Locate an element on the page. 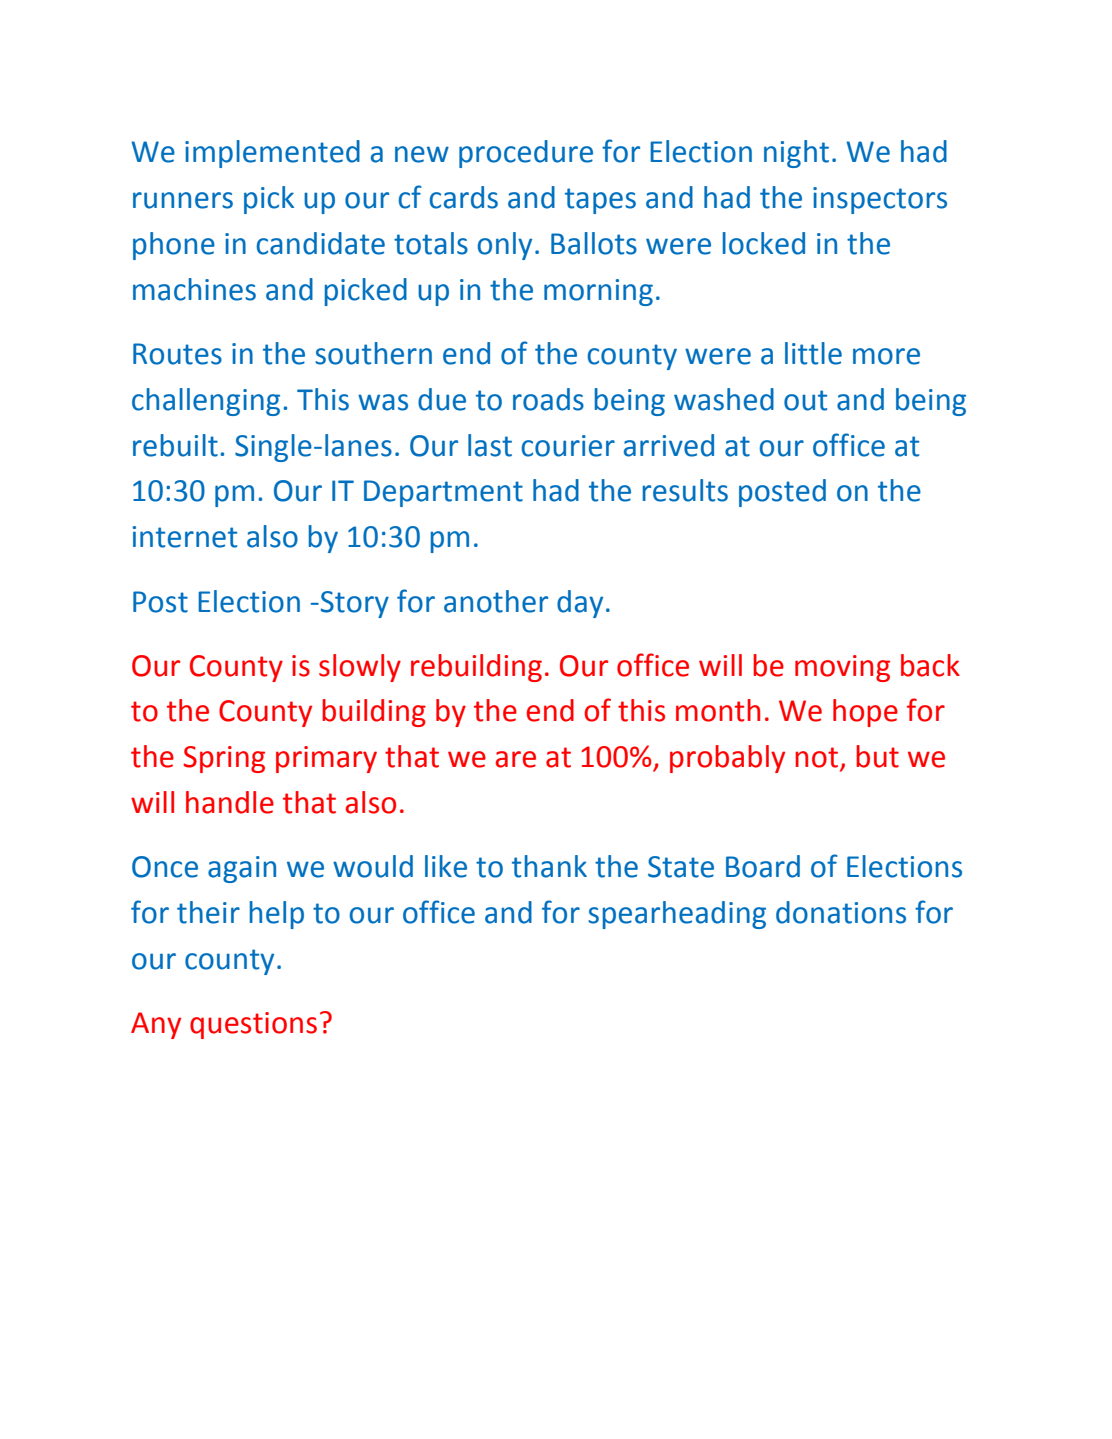 The image size is (1112, 1439). questions is located at coordinates (253, 1025).
